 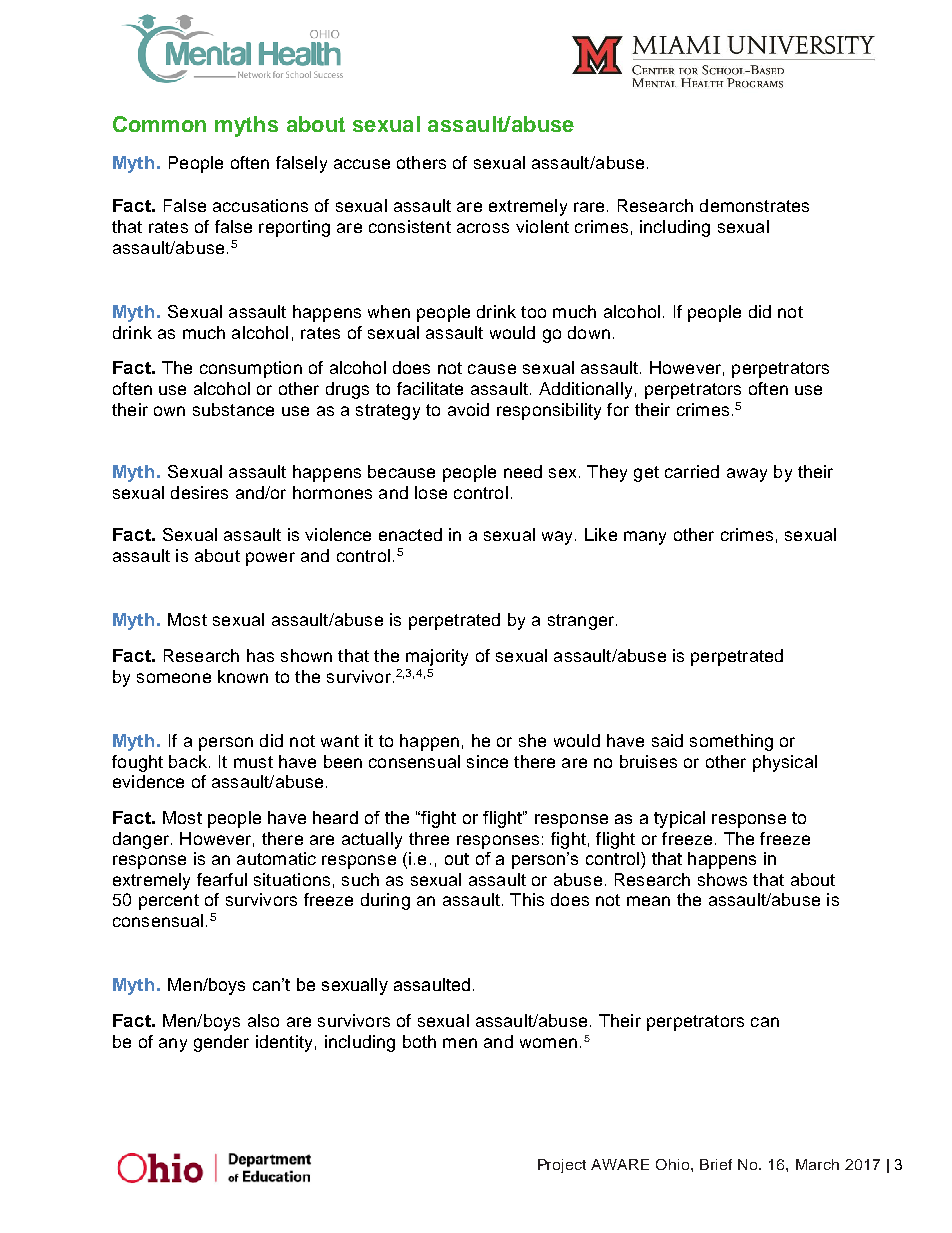 What do you see at coordinates (221, 1043) in the page?
I see `gender` at bounding box center [221, 1043].
